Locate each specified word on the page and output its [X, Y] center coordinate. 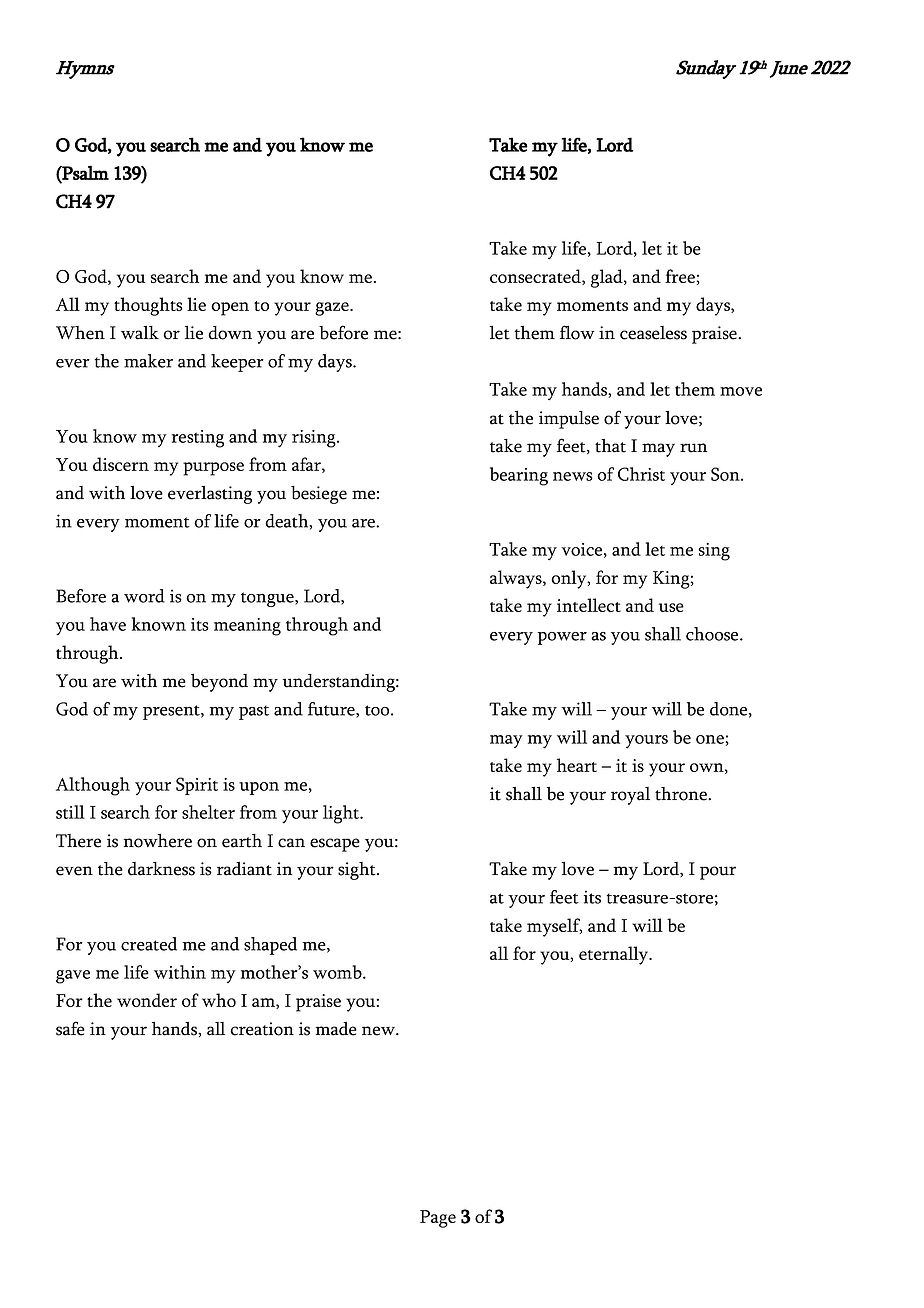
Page [438, 1219]
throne [682, 794]
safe [70, 1028]
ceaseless [653, 333]
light [342, 814]
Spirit [197, 786]
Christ [641, 474]
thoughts [148, 306]
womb [338, 972]
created [149, 944]
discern [121, 464]
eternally [615, 955]
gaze [333, 309]
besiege [319, 495]
